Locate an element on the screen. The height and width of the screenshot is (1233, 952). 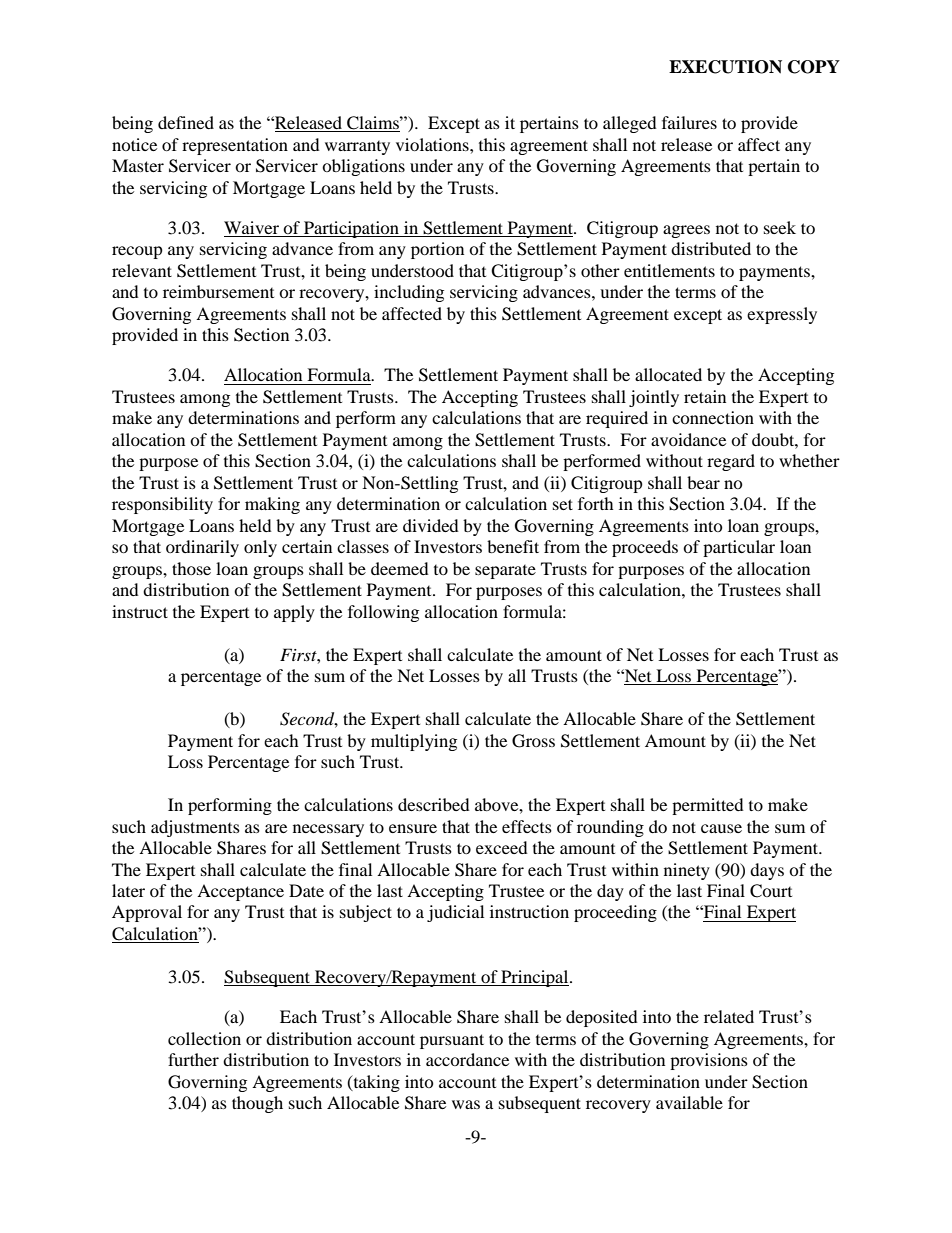
reimbursement is located at coordinates (218, 291).
